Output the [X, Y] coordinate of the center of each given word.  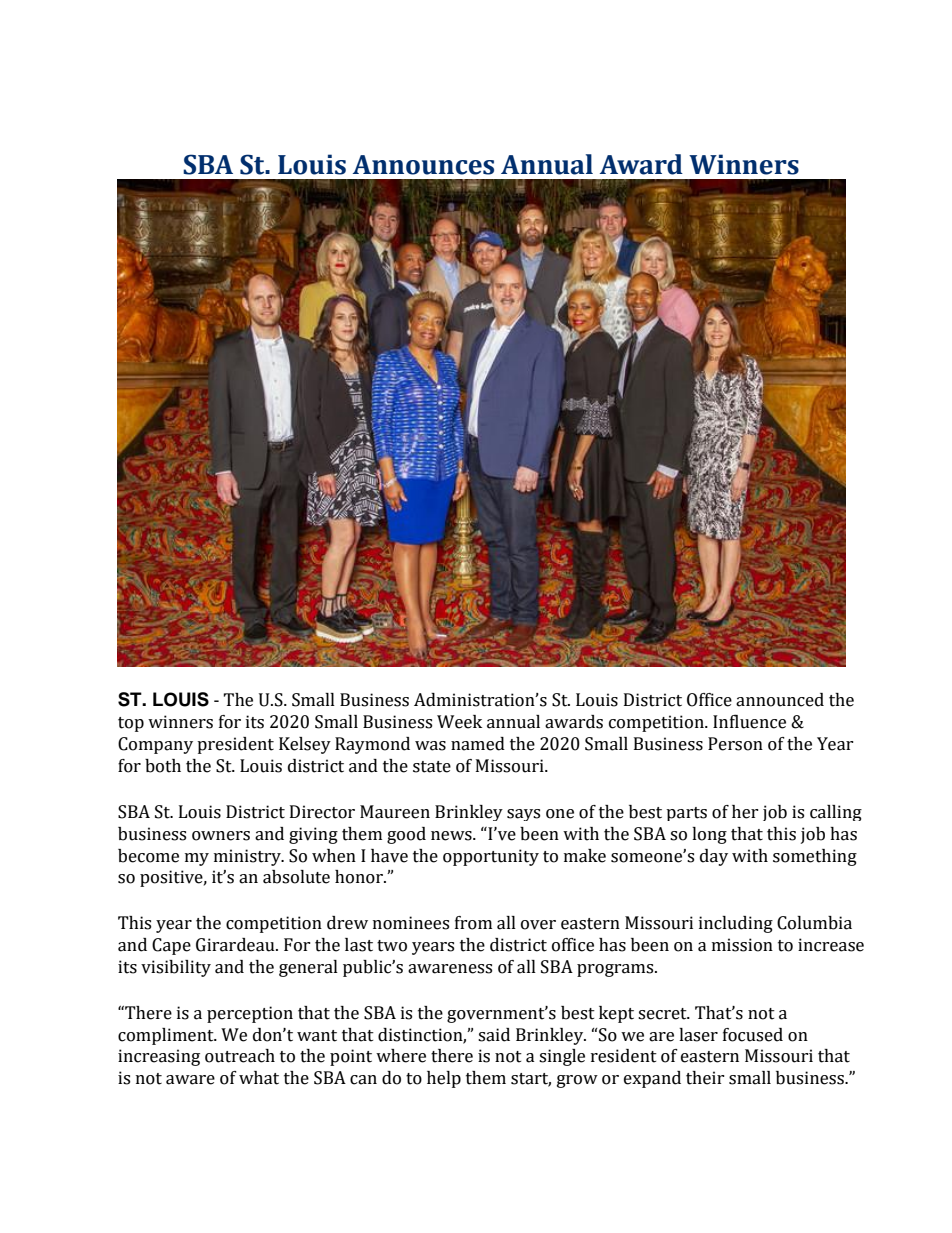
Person [735, 744]
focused [753, 1035]
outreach [240, 1056]
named [478, 744]
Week [459, 722]
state [432, 767]
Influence [749, 721]
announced [780, 700]
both [163, 766]
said [494, 1035]
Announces [423, 165]
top [131, 724]
